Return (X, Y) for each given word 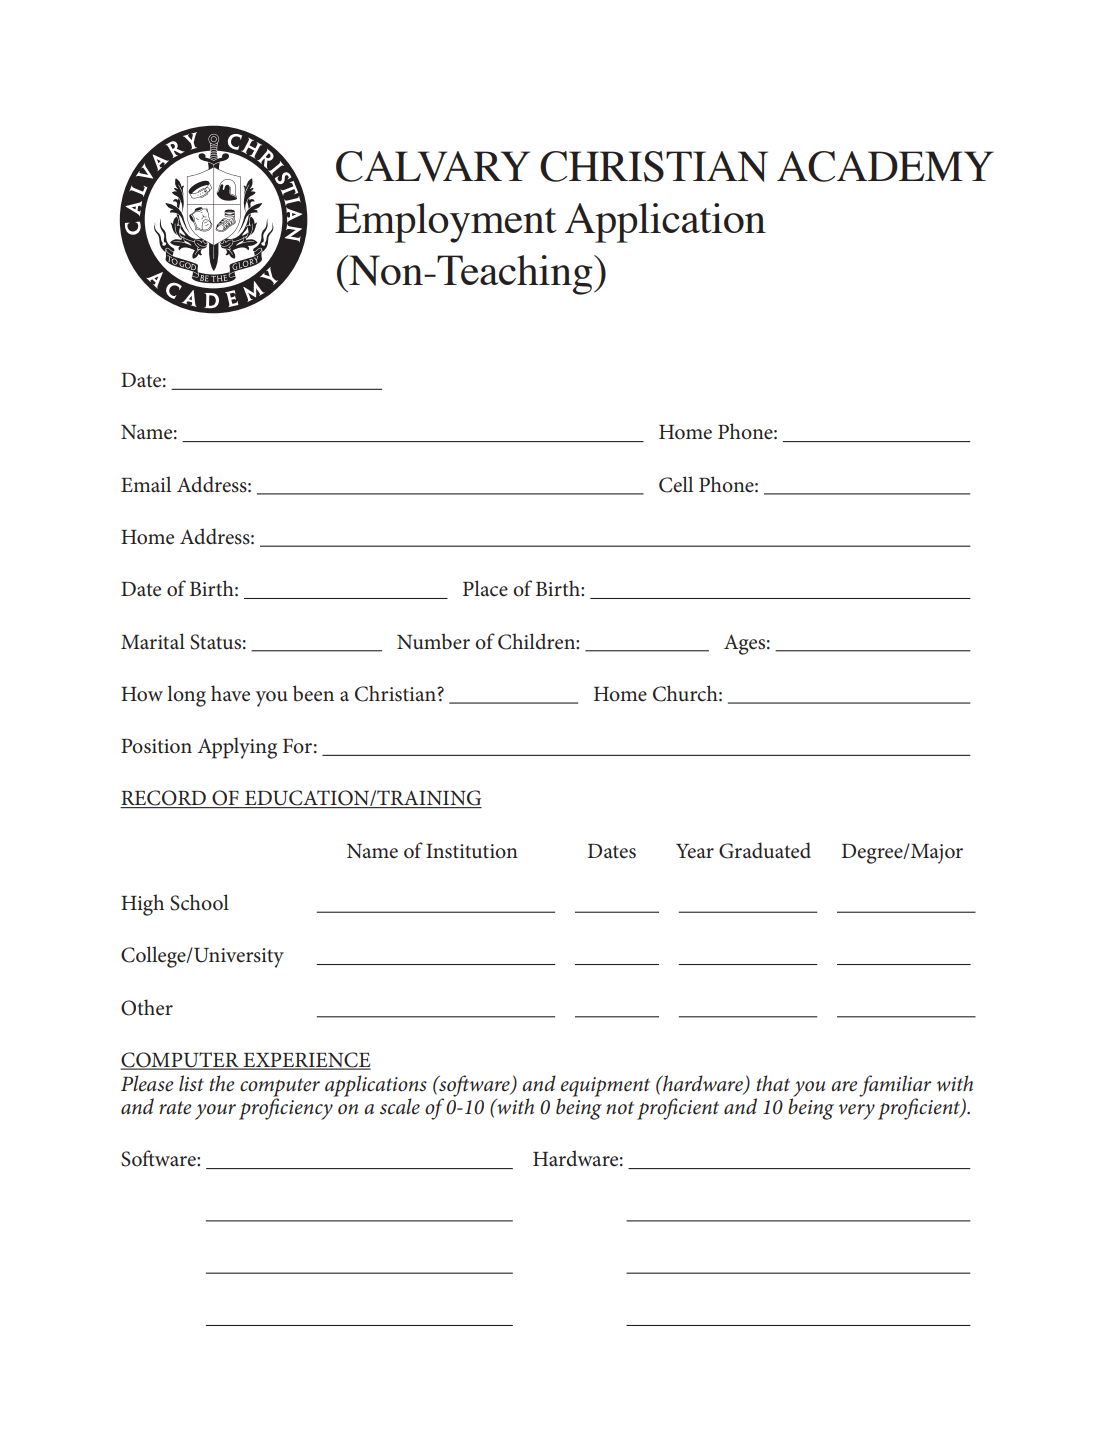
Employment (446, 223)
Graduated (765, 850)
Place (485, 588)
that (773, 1083)
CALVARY (433, 166)
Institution (472, 851)
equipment (605, 1087)
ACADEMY (885, 166)
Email (146, 484)
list (191, 1083)
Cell (676, 484)
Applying (237, 748)
